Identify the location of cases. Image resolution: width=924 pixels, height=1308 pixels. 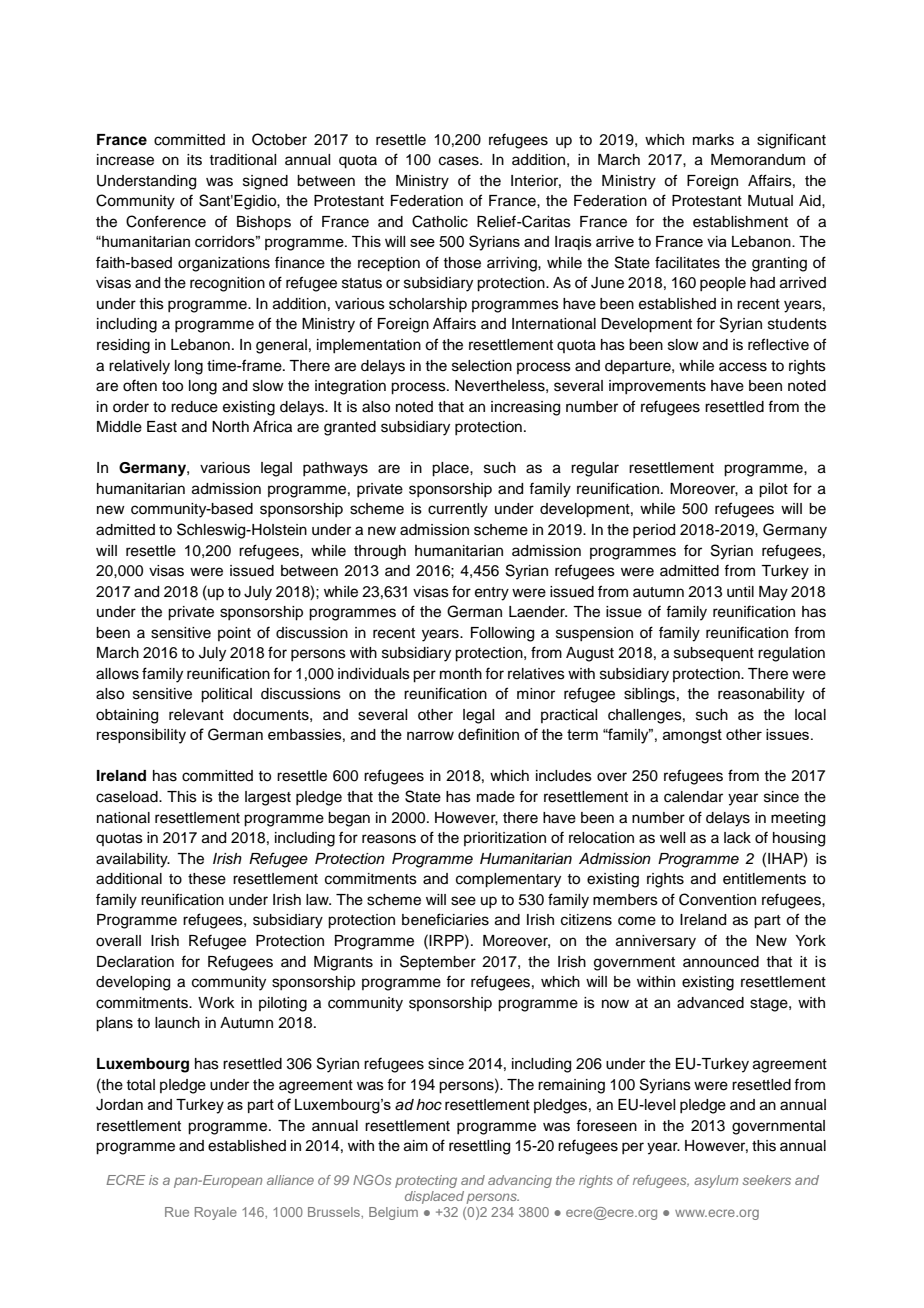
(460, 161).
